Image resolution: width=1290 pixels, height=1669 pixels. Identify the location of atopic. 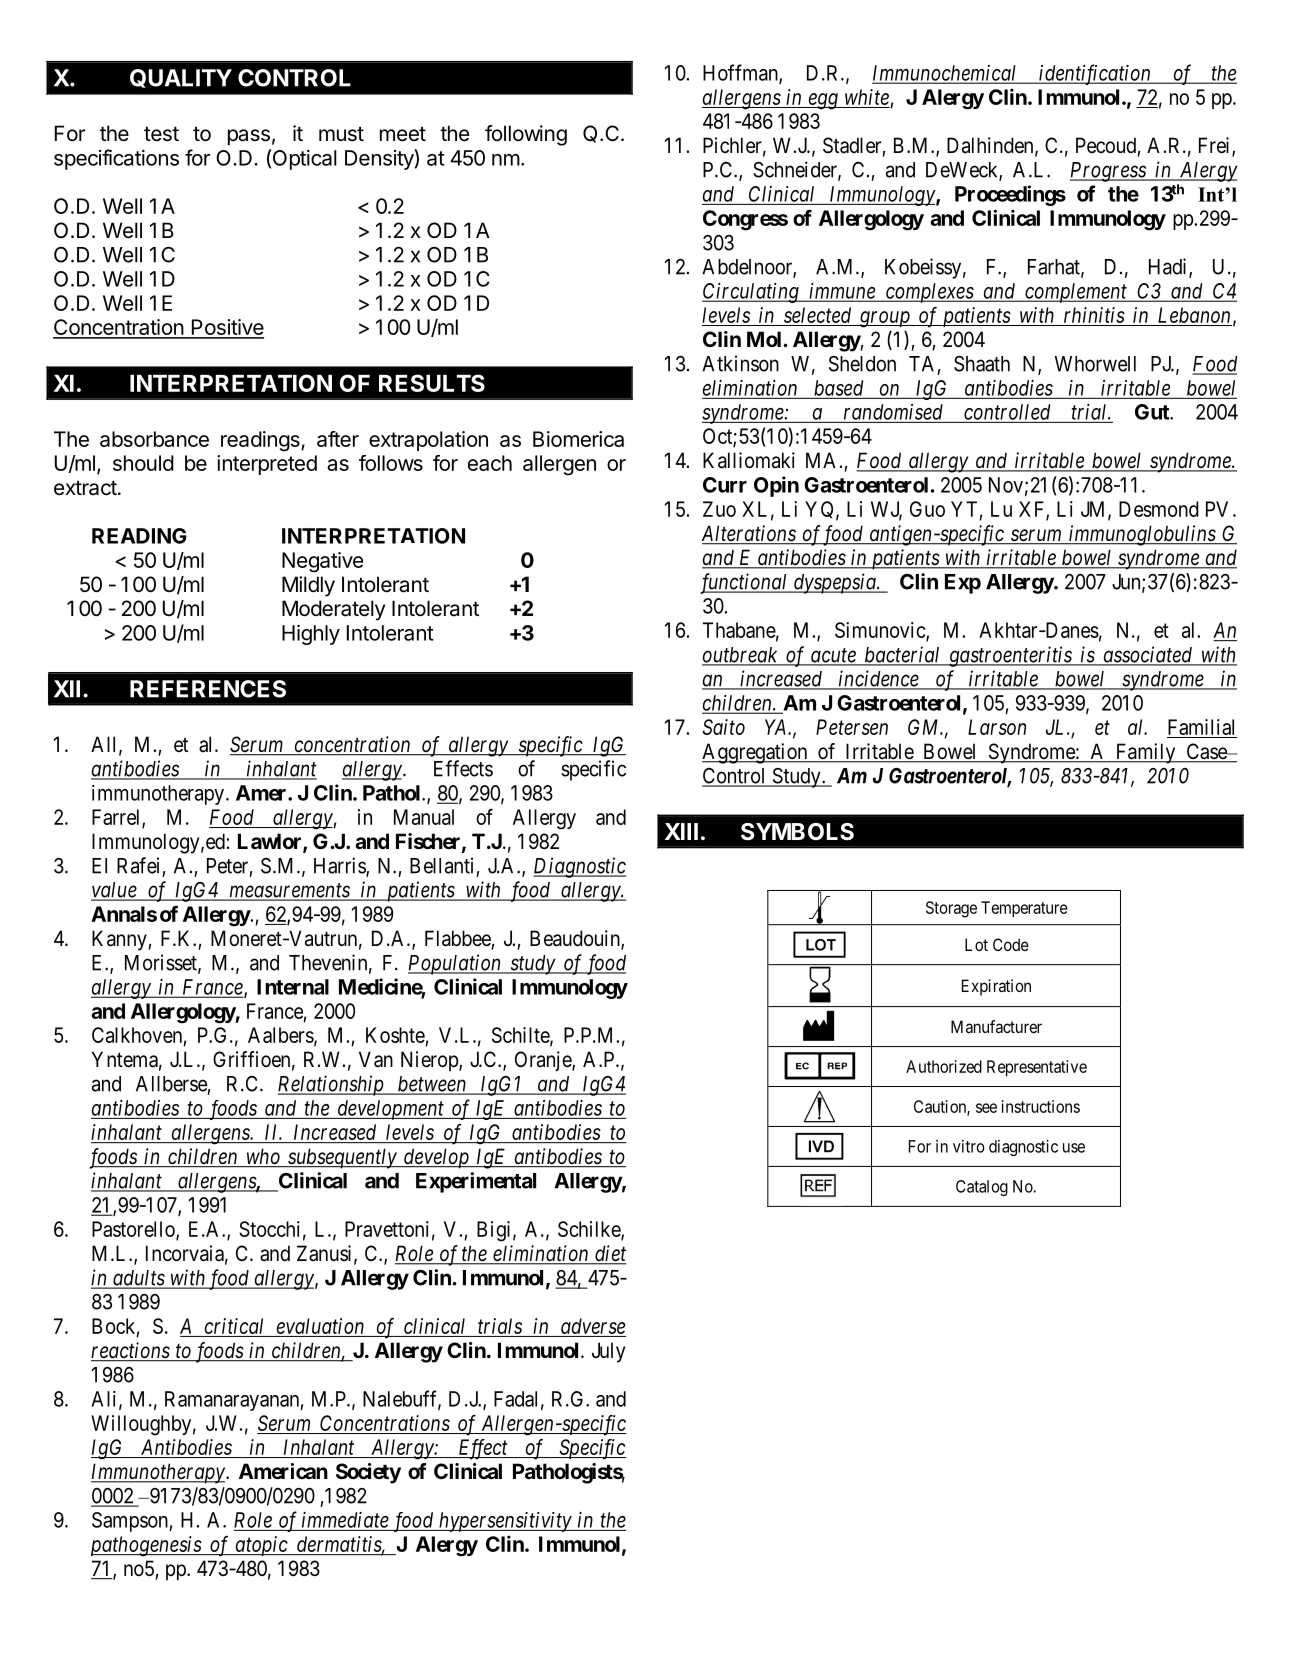
(261, 1546).
